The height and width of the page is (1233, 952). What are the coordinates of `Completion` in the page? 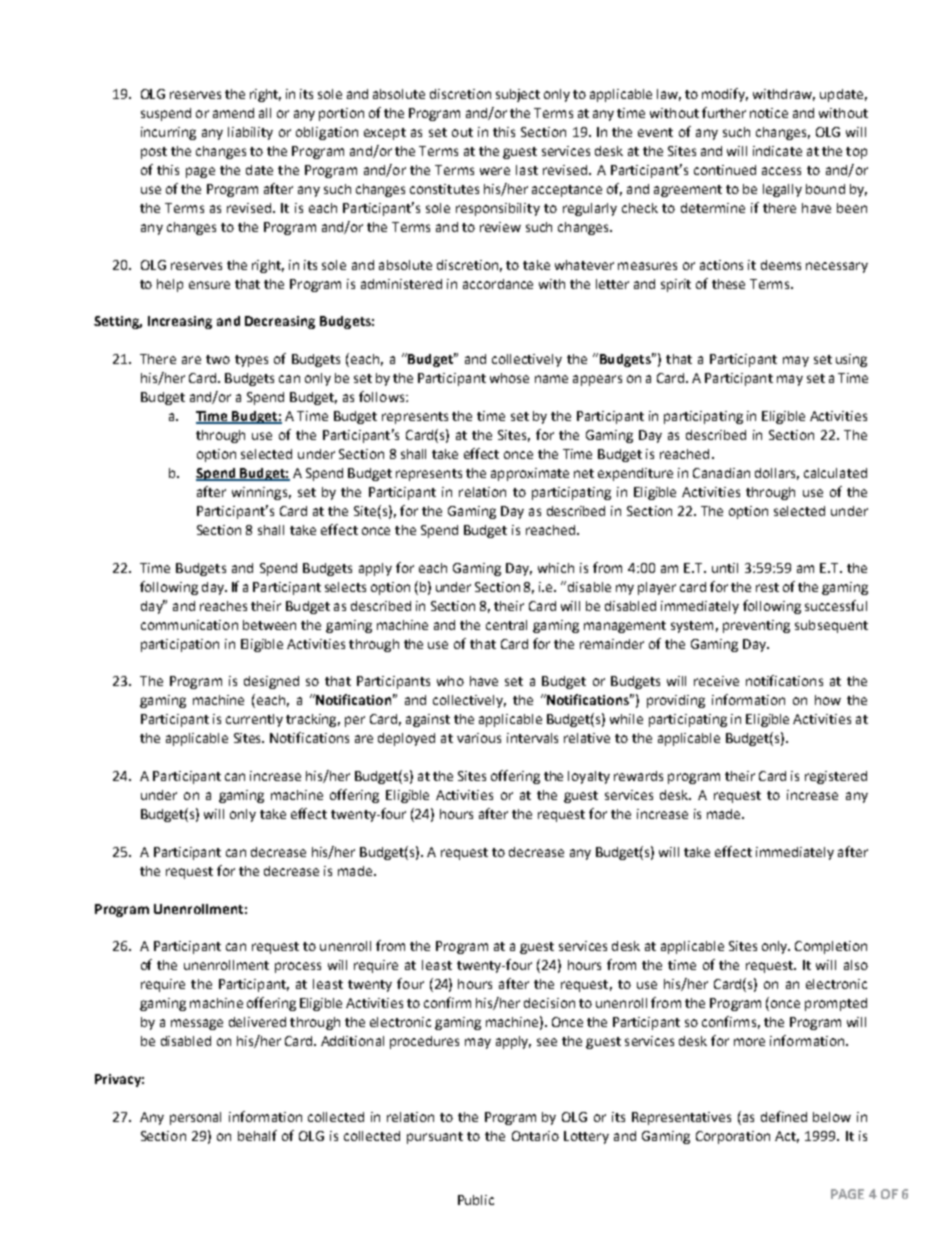 It's located at (831, 947).
